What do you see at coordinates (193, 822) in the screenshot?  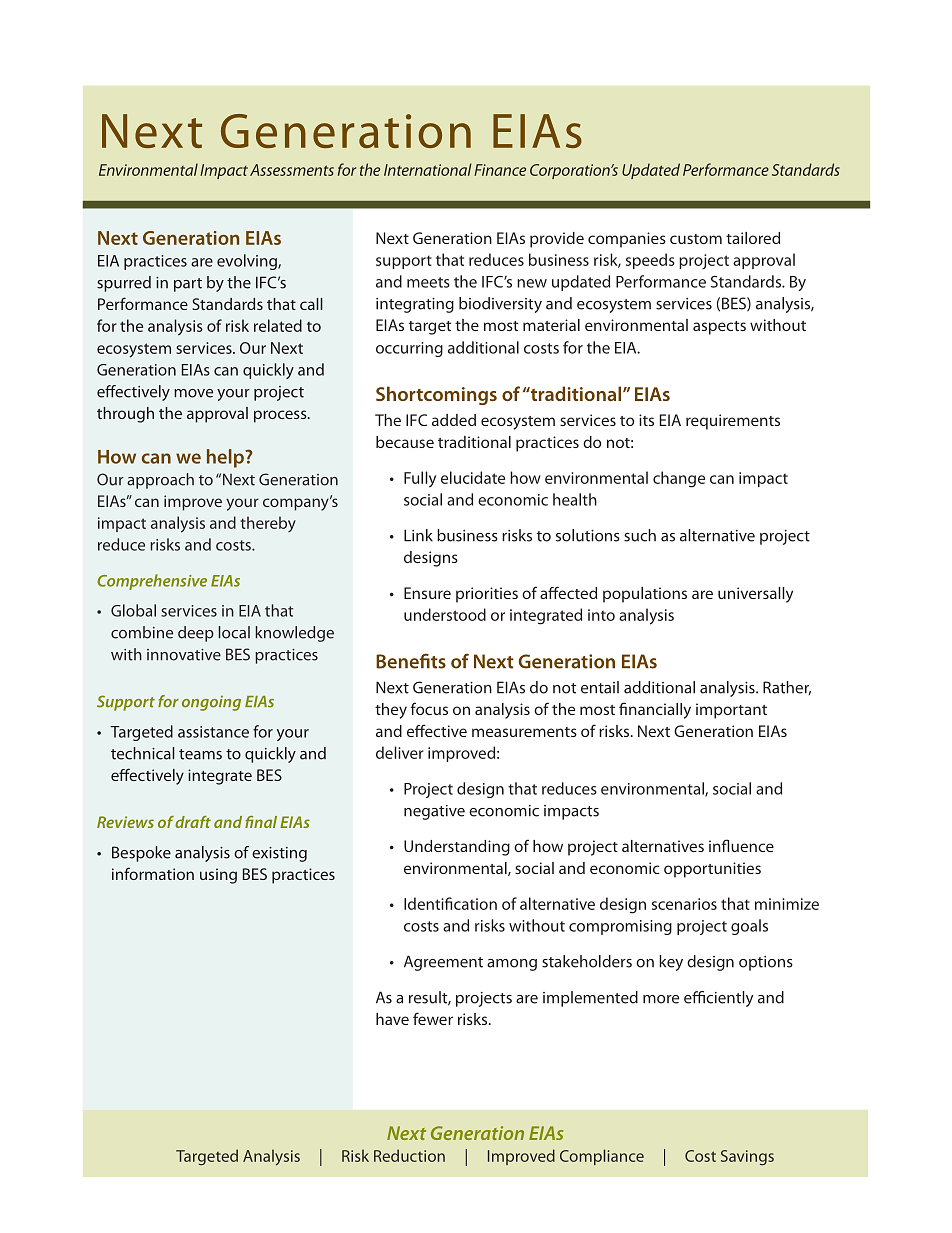 I see `draft` at bounding box center [193, 822].
